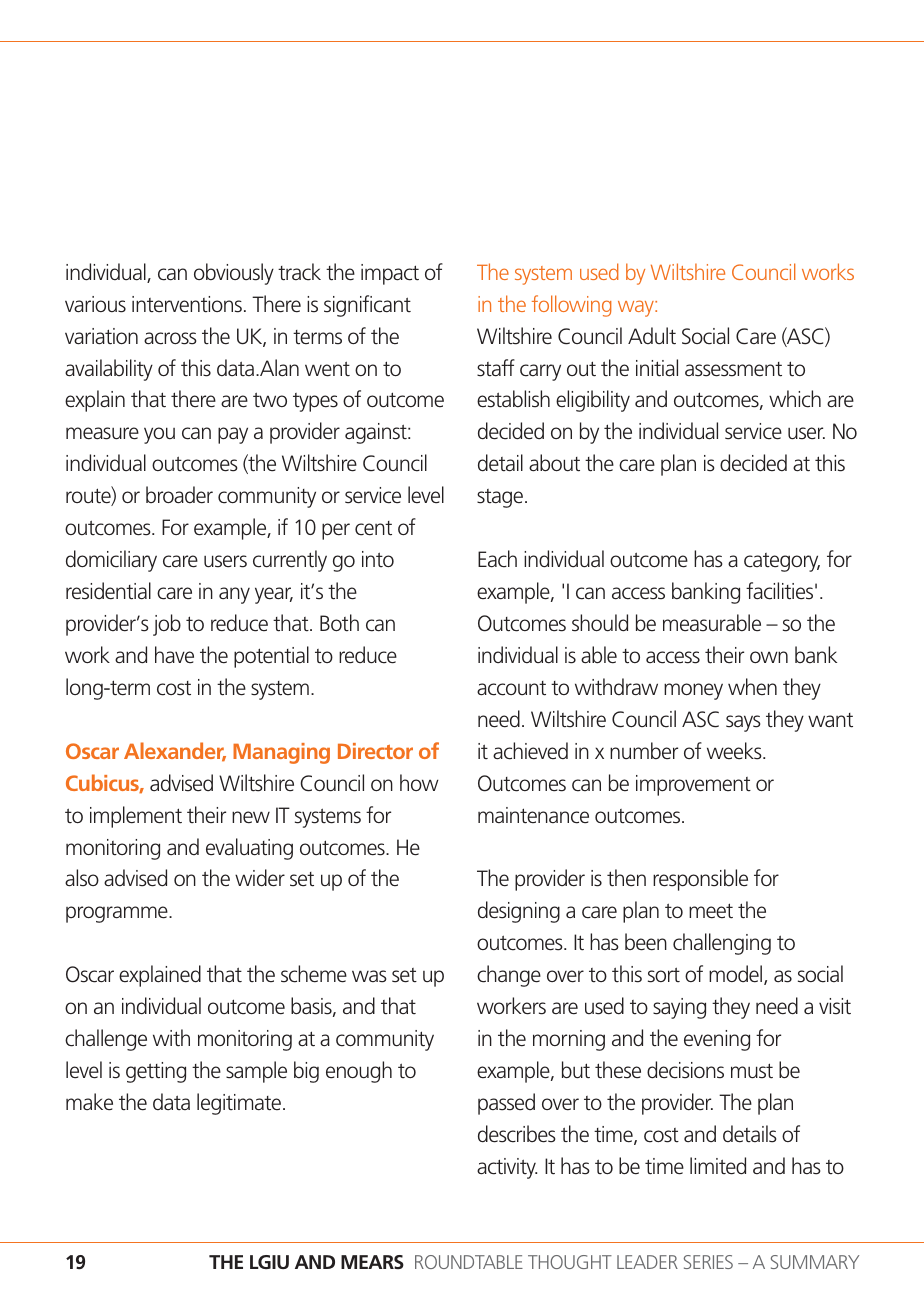 This screenshot has height=1311, width=924. What do you see at coordinates (175, 752) in the screenshot?
I see `Alexander` at bounding box center [175, 752].
